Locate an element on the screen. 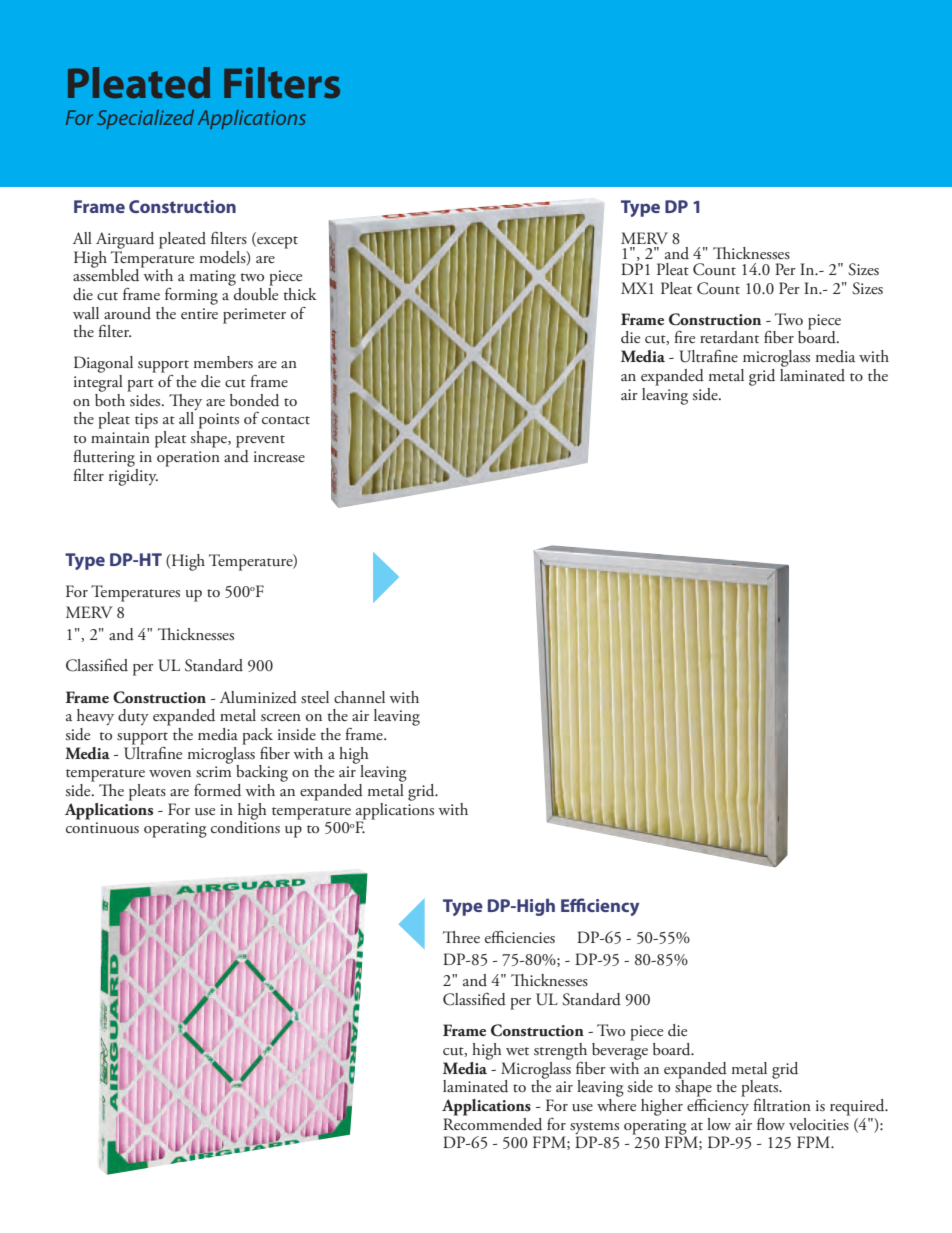 The image size is (952, 1233). rigidity is located at coordinates (133, 476).
